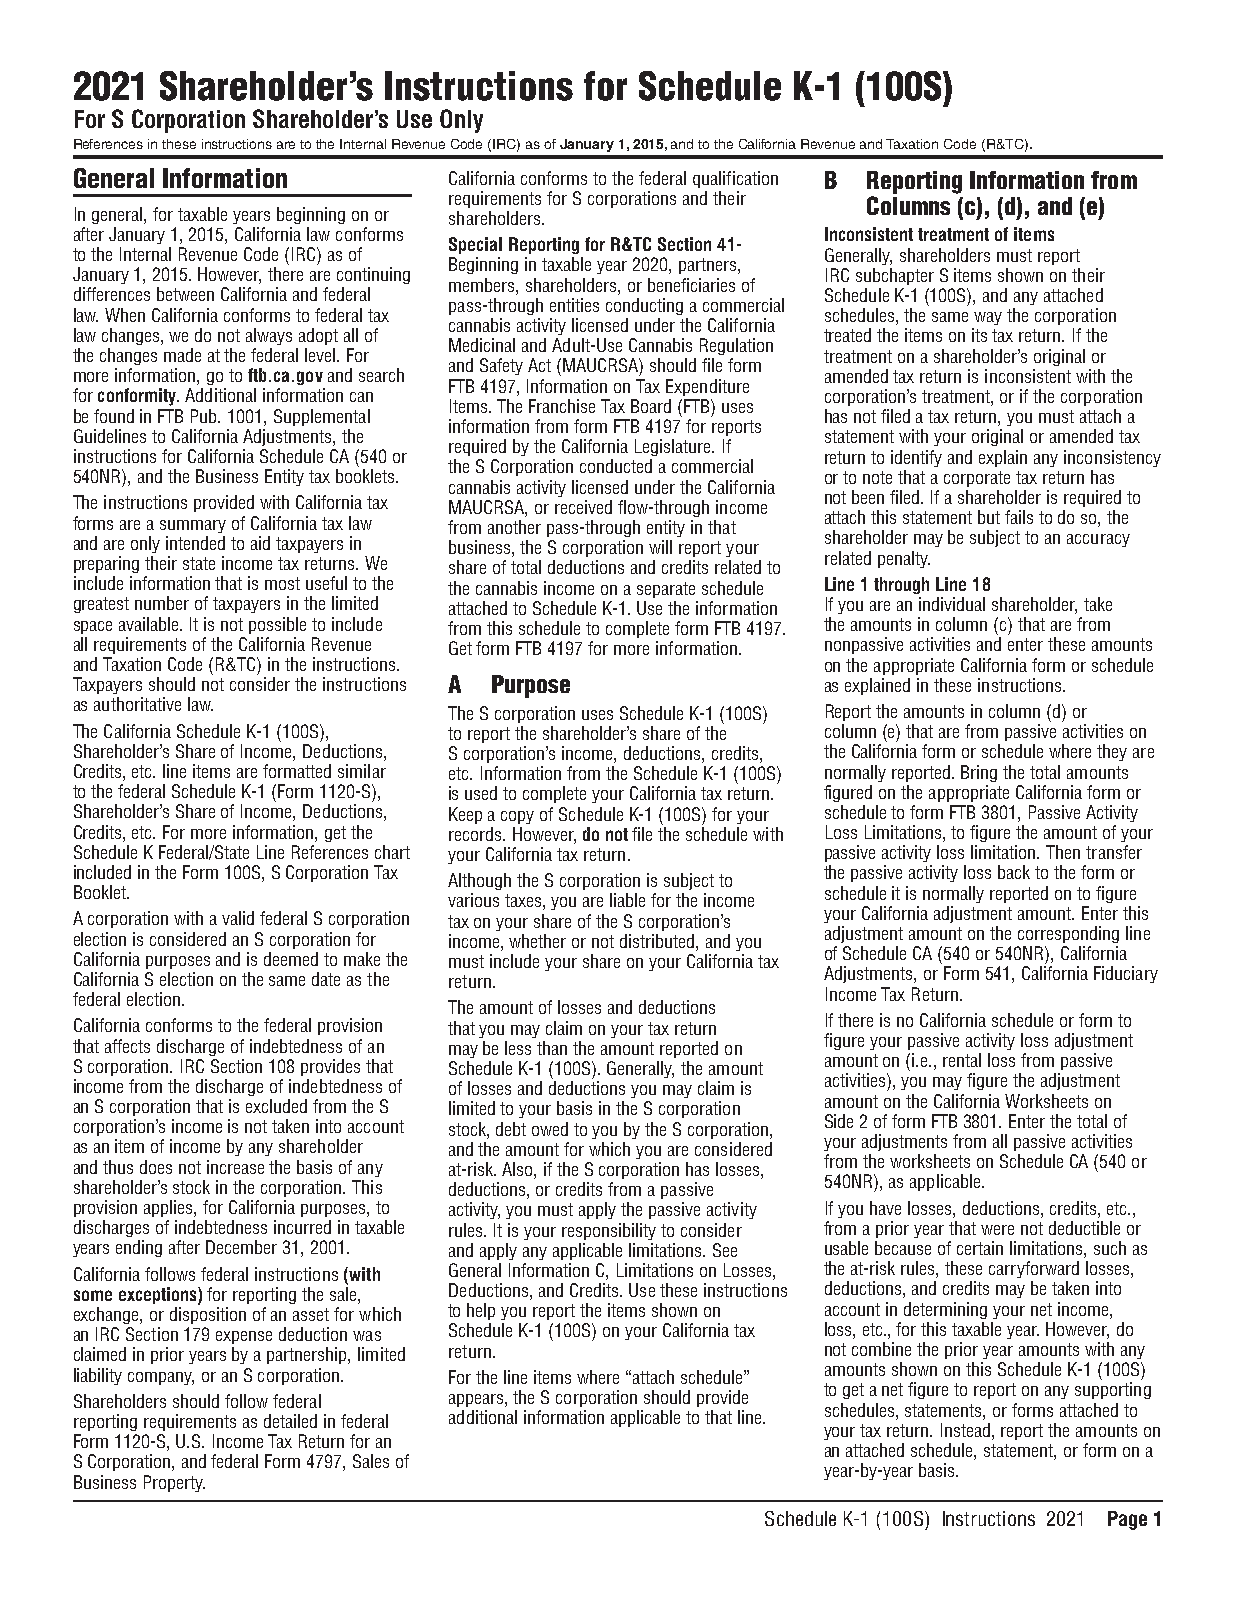 This page has width=1236, height=1599. Describe the element at coordinates (691, 285) in the page. I see `beneficiaries` at that location.
